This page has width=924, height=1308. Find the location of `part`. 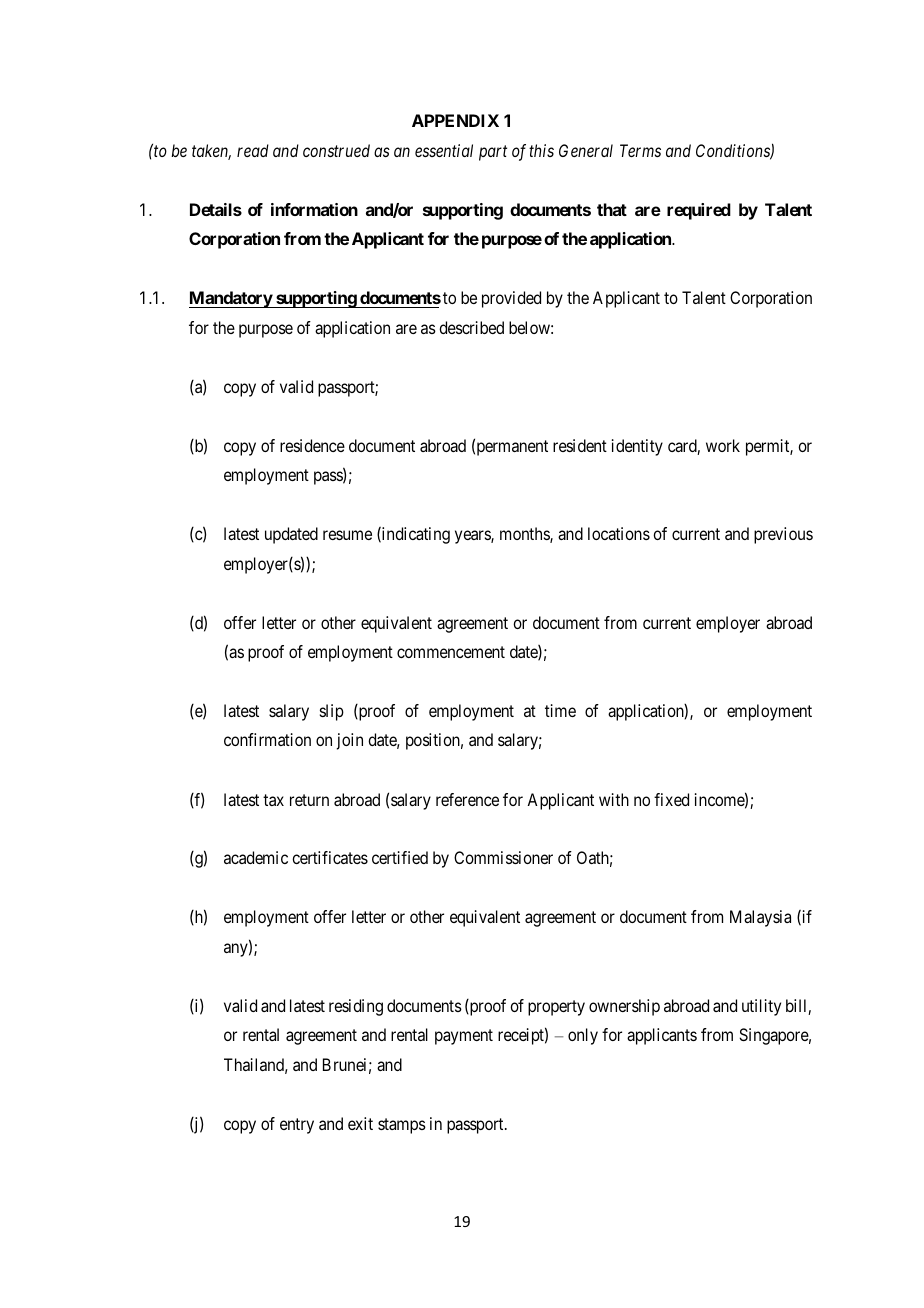

part is located at coordinates (493, 153).
